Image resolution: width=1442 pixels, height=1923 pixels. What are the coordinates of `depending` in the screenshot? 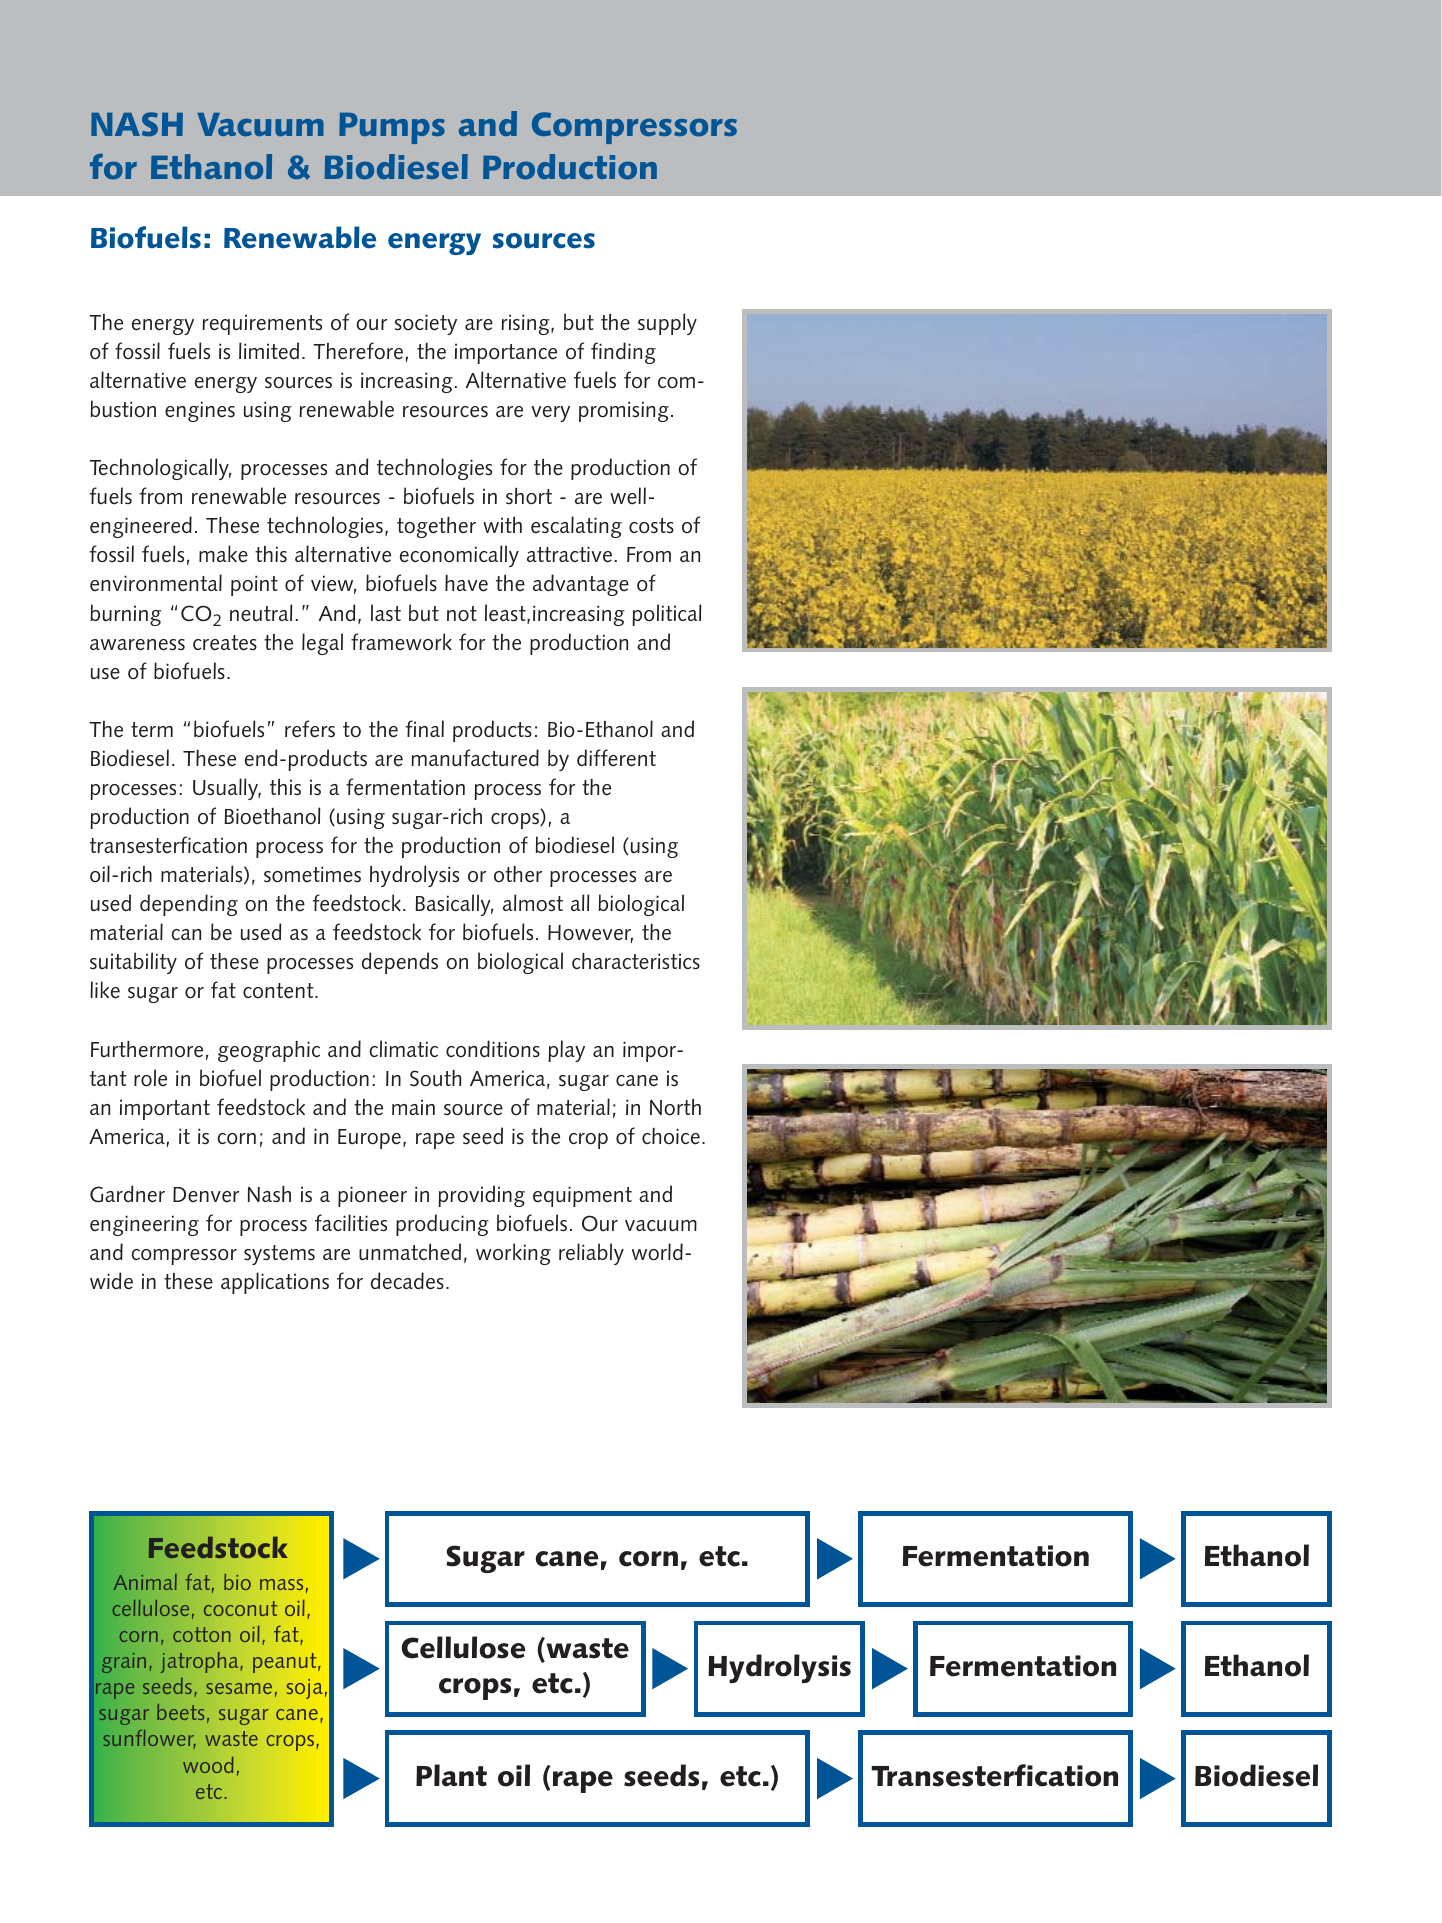 It's located at (189, 905).
